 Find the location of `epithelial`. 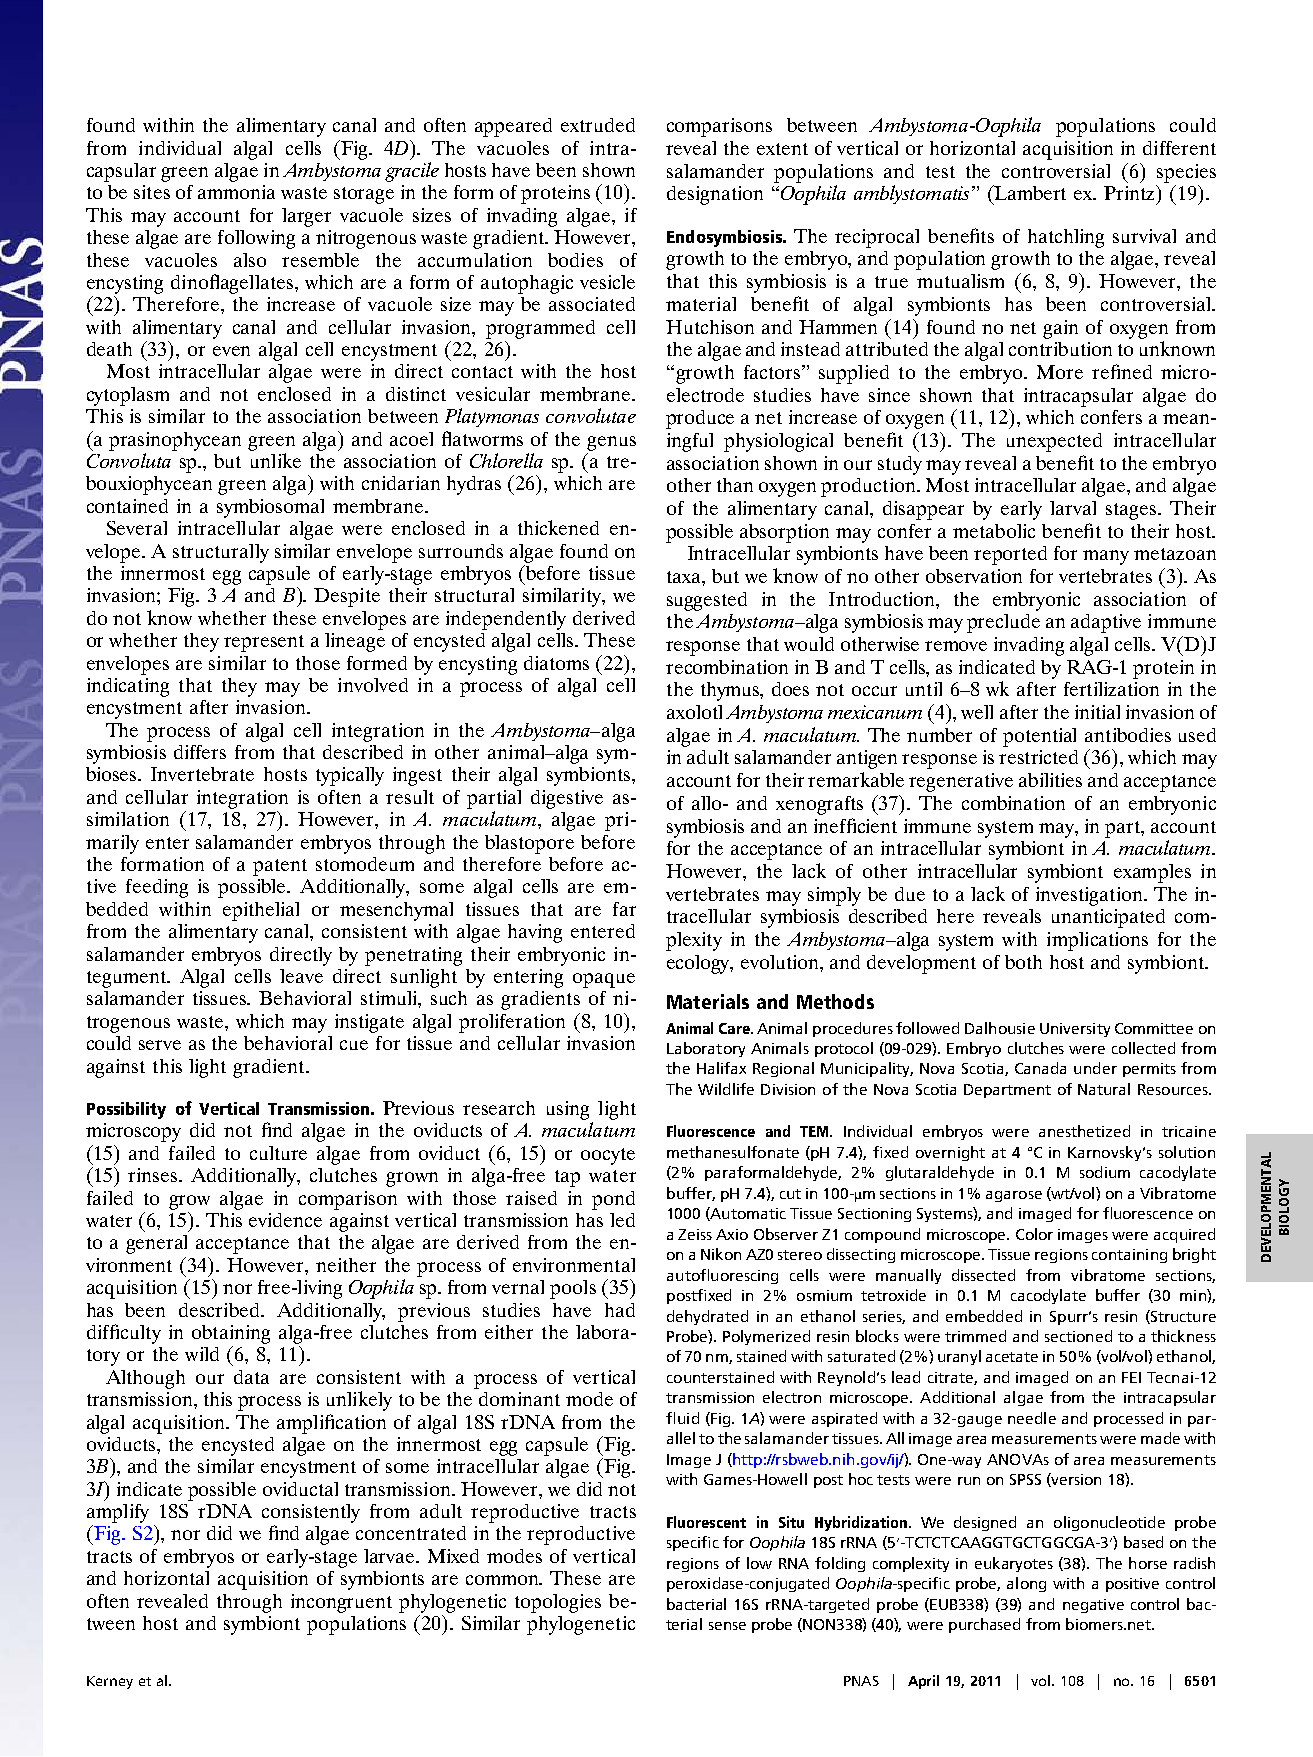

epithelial is located at coordinates (261, 911).
